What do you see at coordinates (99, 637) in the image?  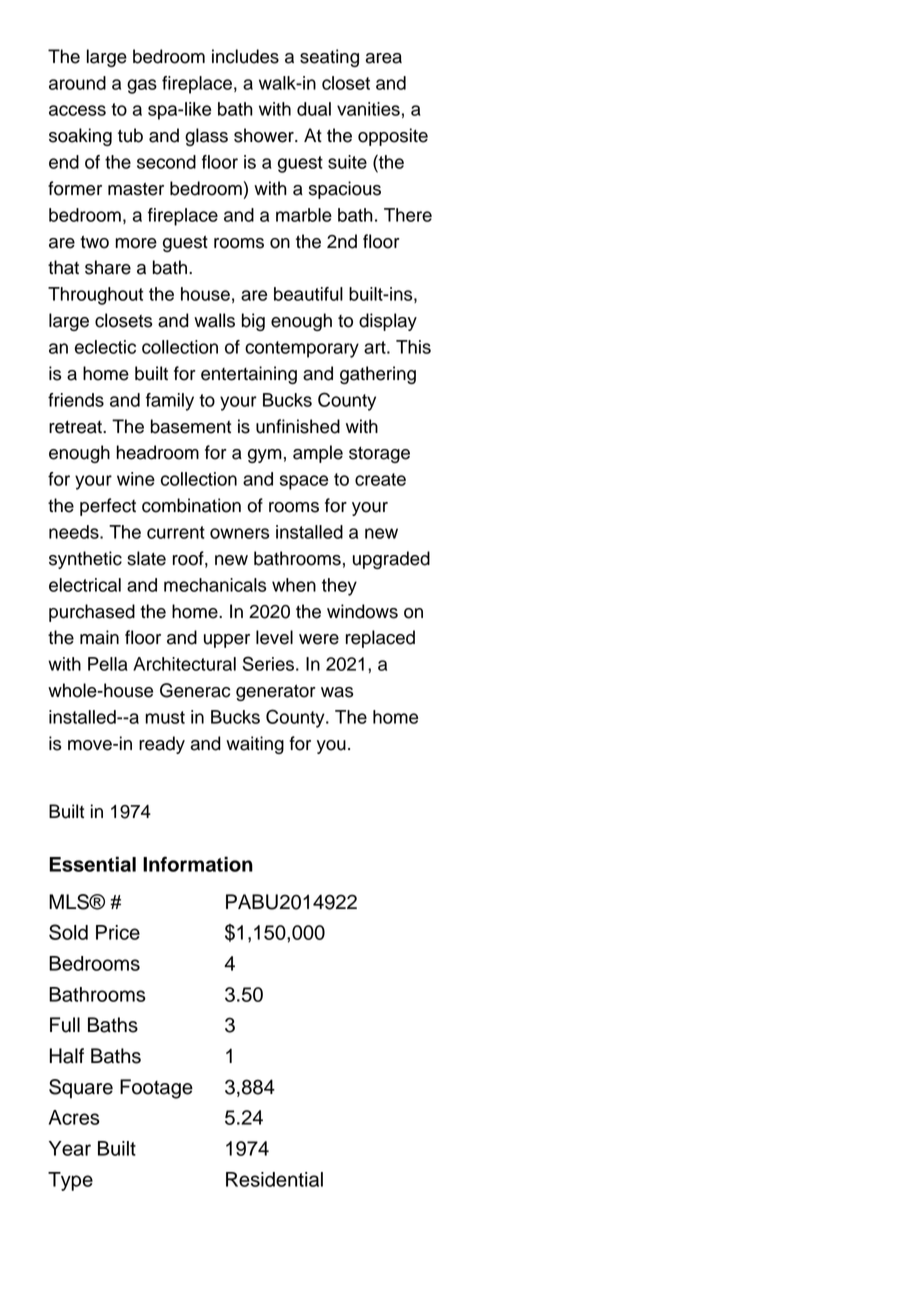 I see `main` at bounding box center [99, 637].
